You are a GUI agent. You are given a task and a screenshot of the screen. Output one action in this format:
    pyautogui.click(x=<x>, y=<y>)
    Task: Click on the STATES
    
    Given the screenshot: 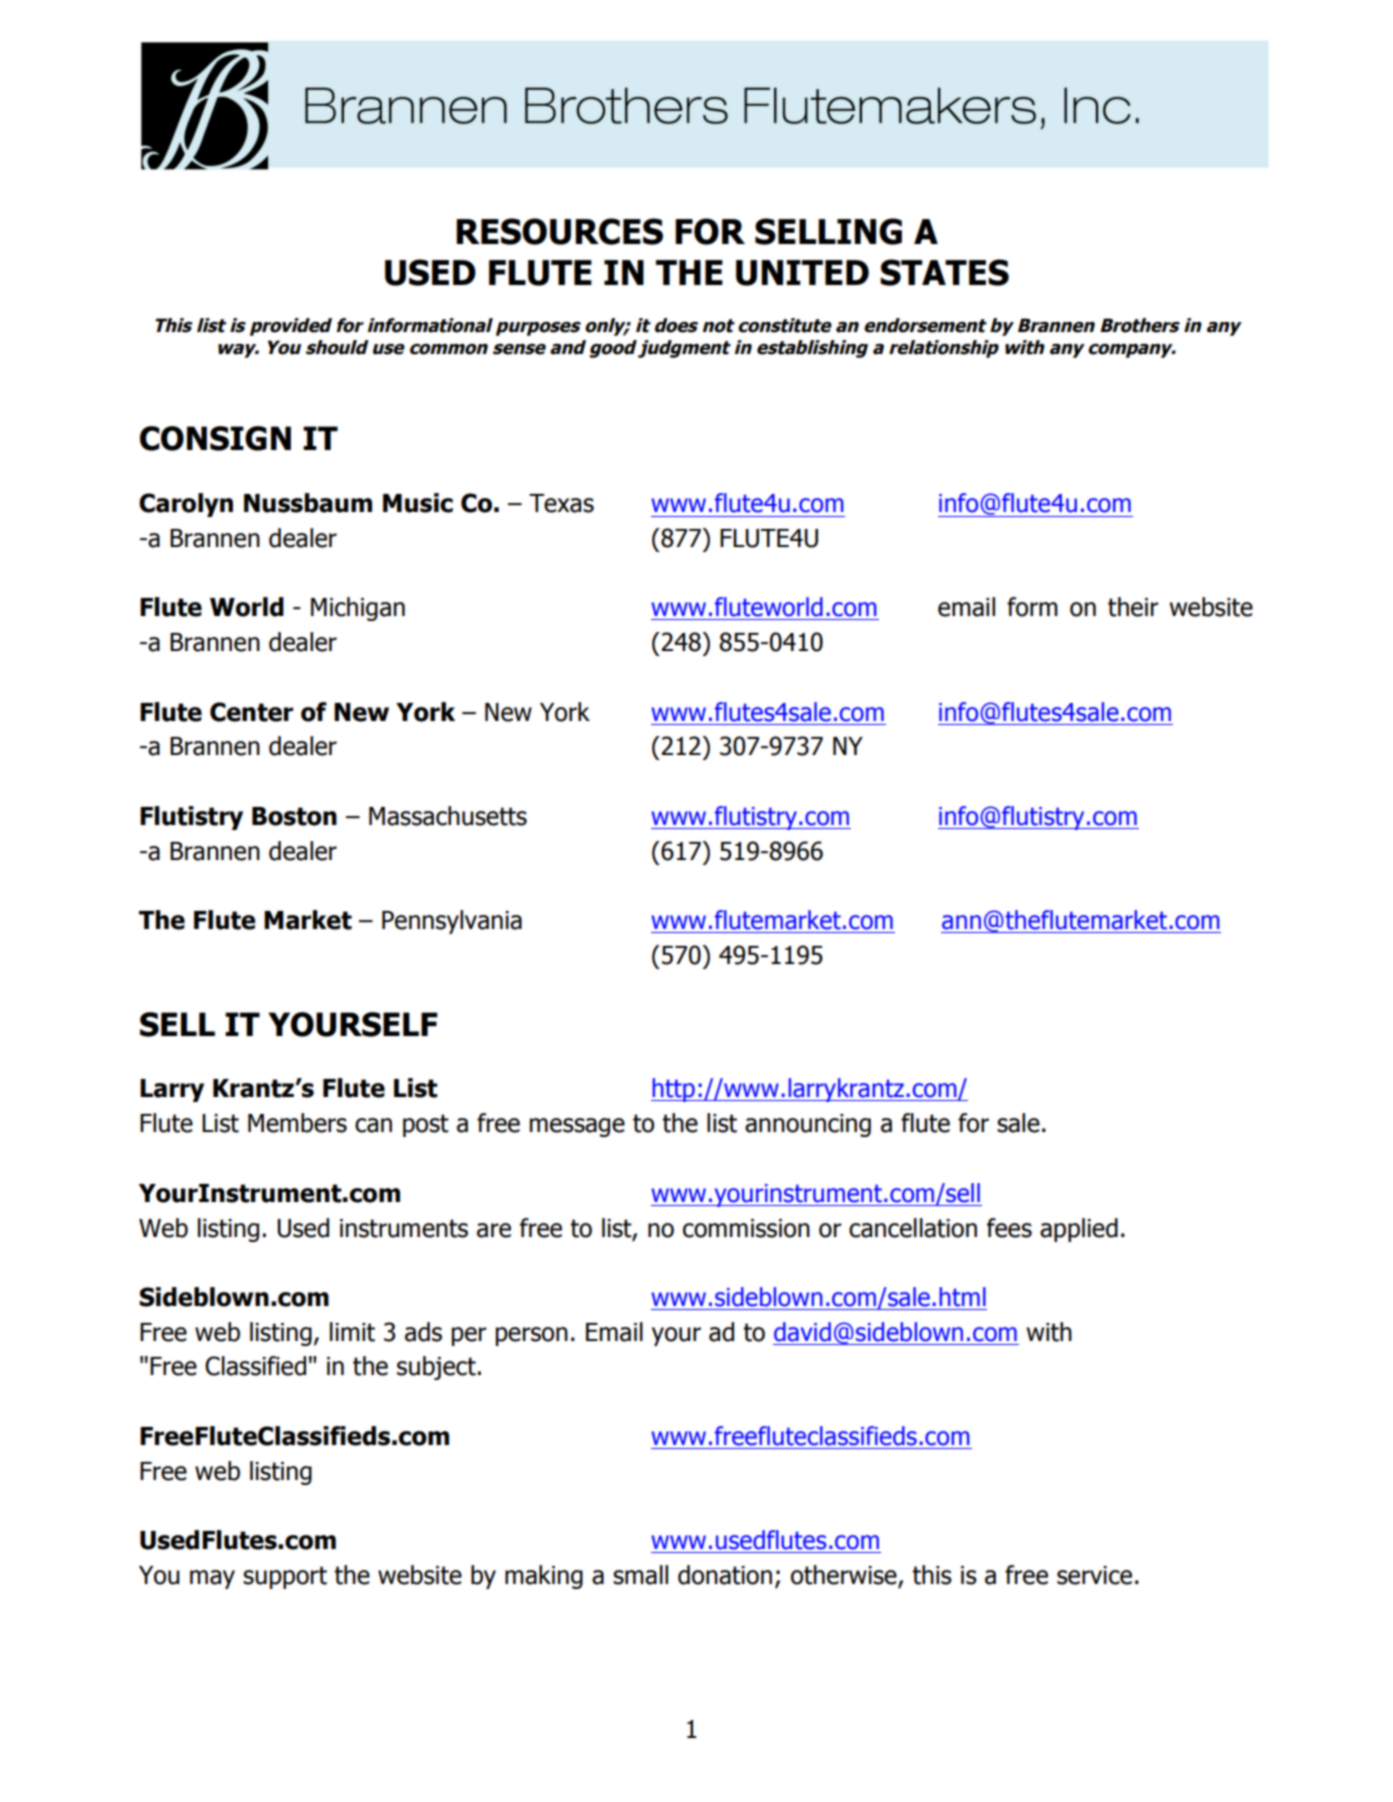 What is the action you would take?
    pyautogui.click(x=944, y=272)
